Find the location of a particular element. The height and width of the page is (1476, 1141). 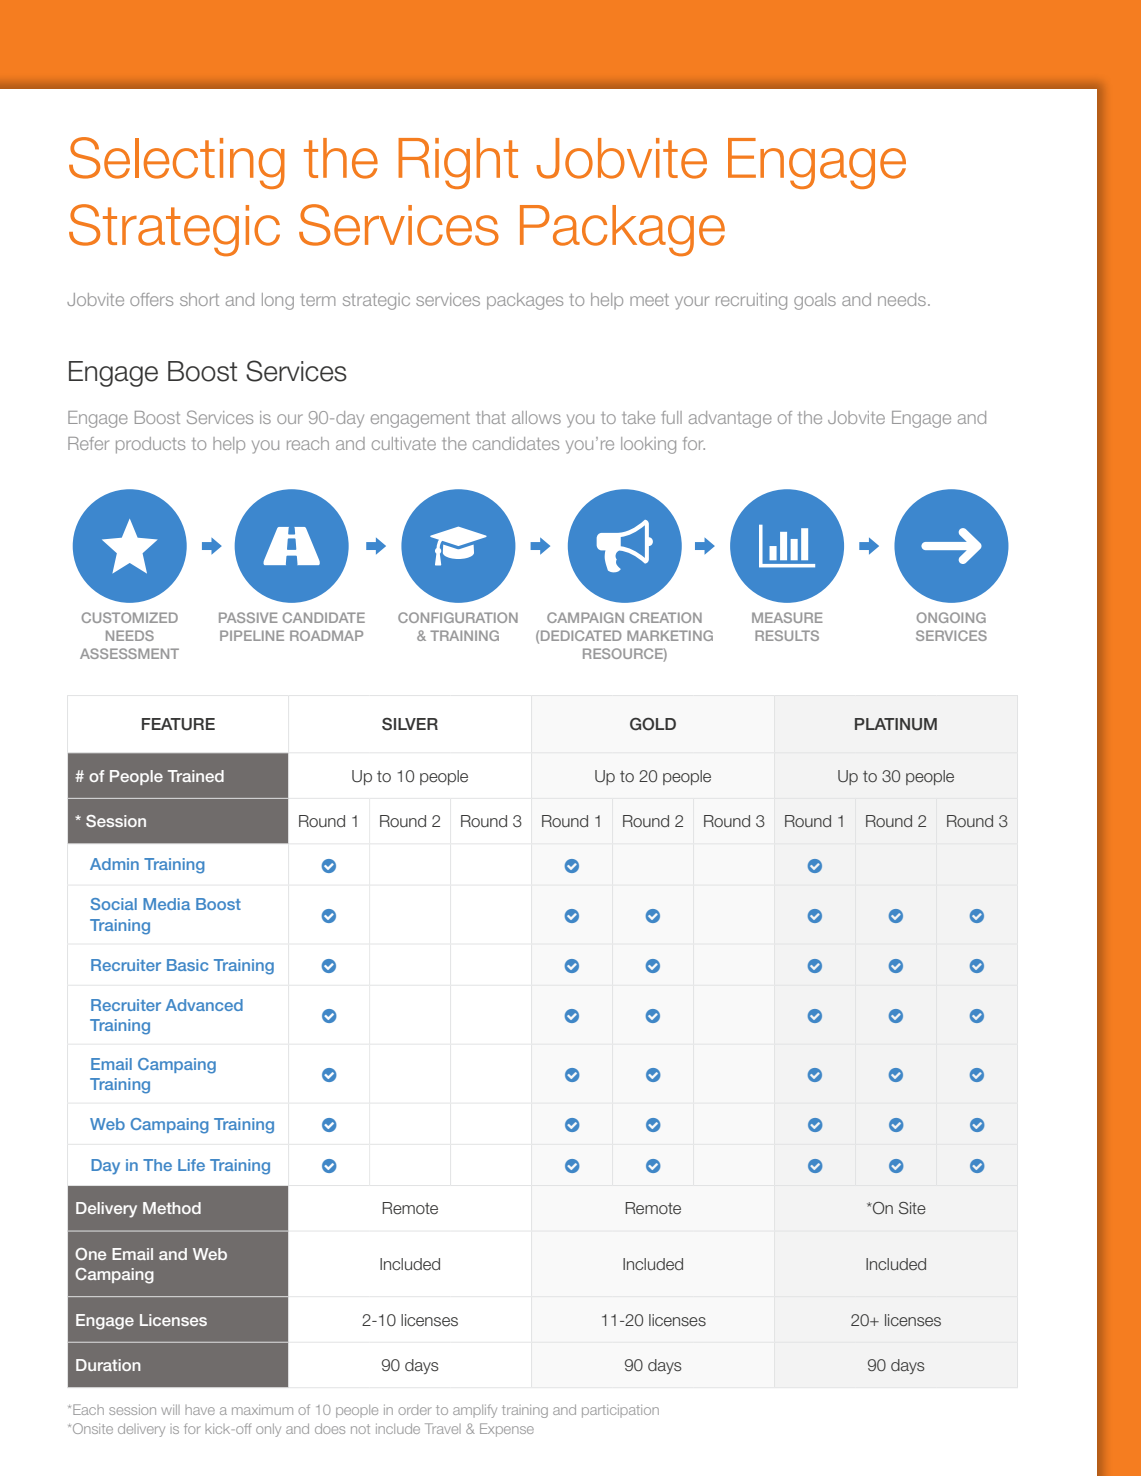

products is located at coordinates (150, 445).
